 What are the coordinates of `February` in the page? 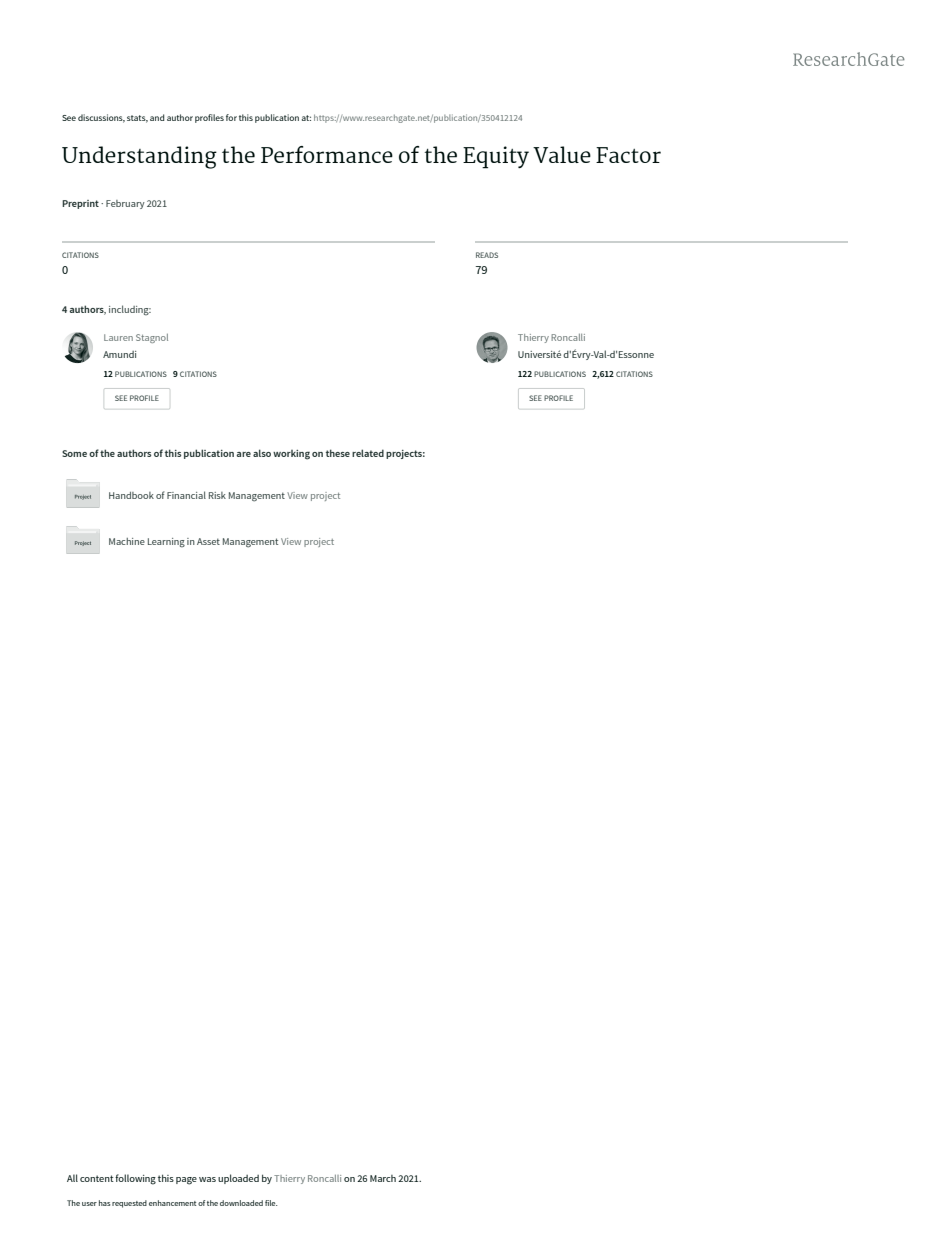 It's located at (125, 204).
